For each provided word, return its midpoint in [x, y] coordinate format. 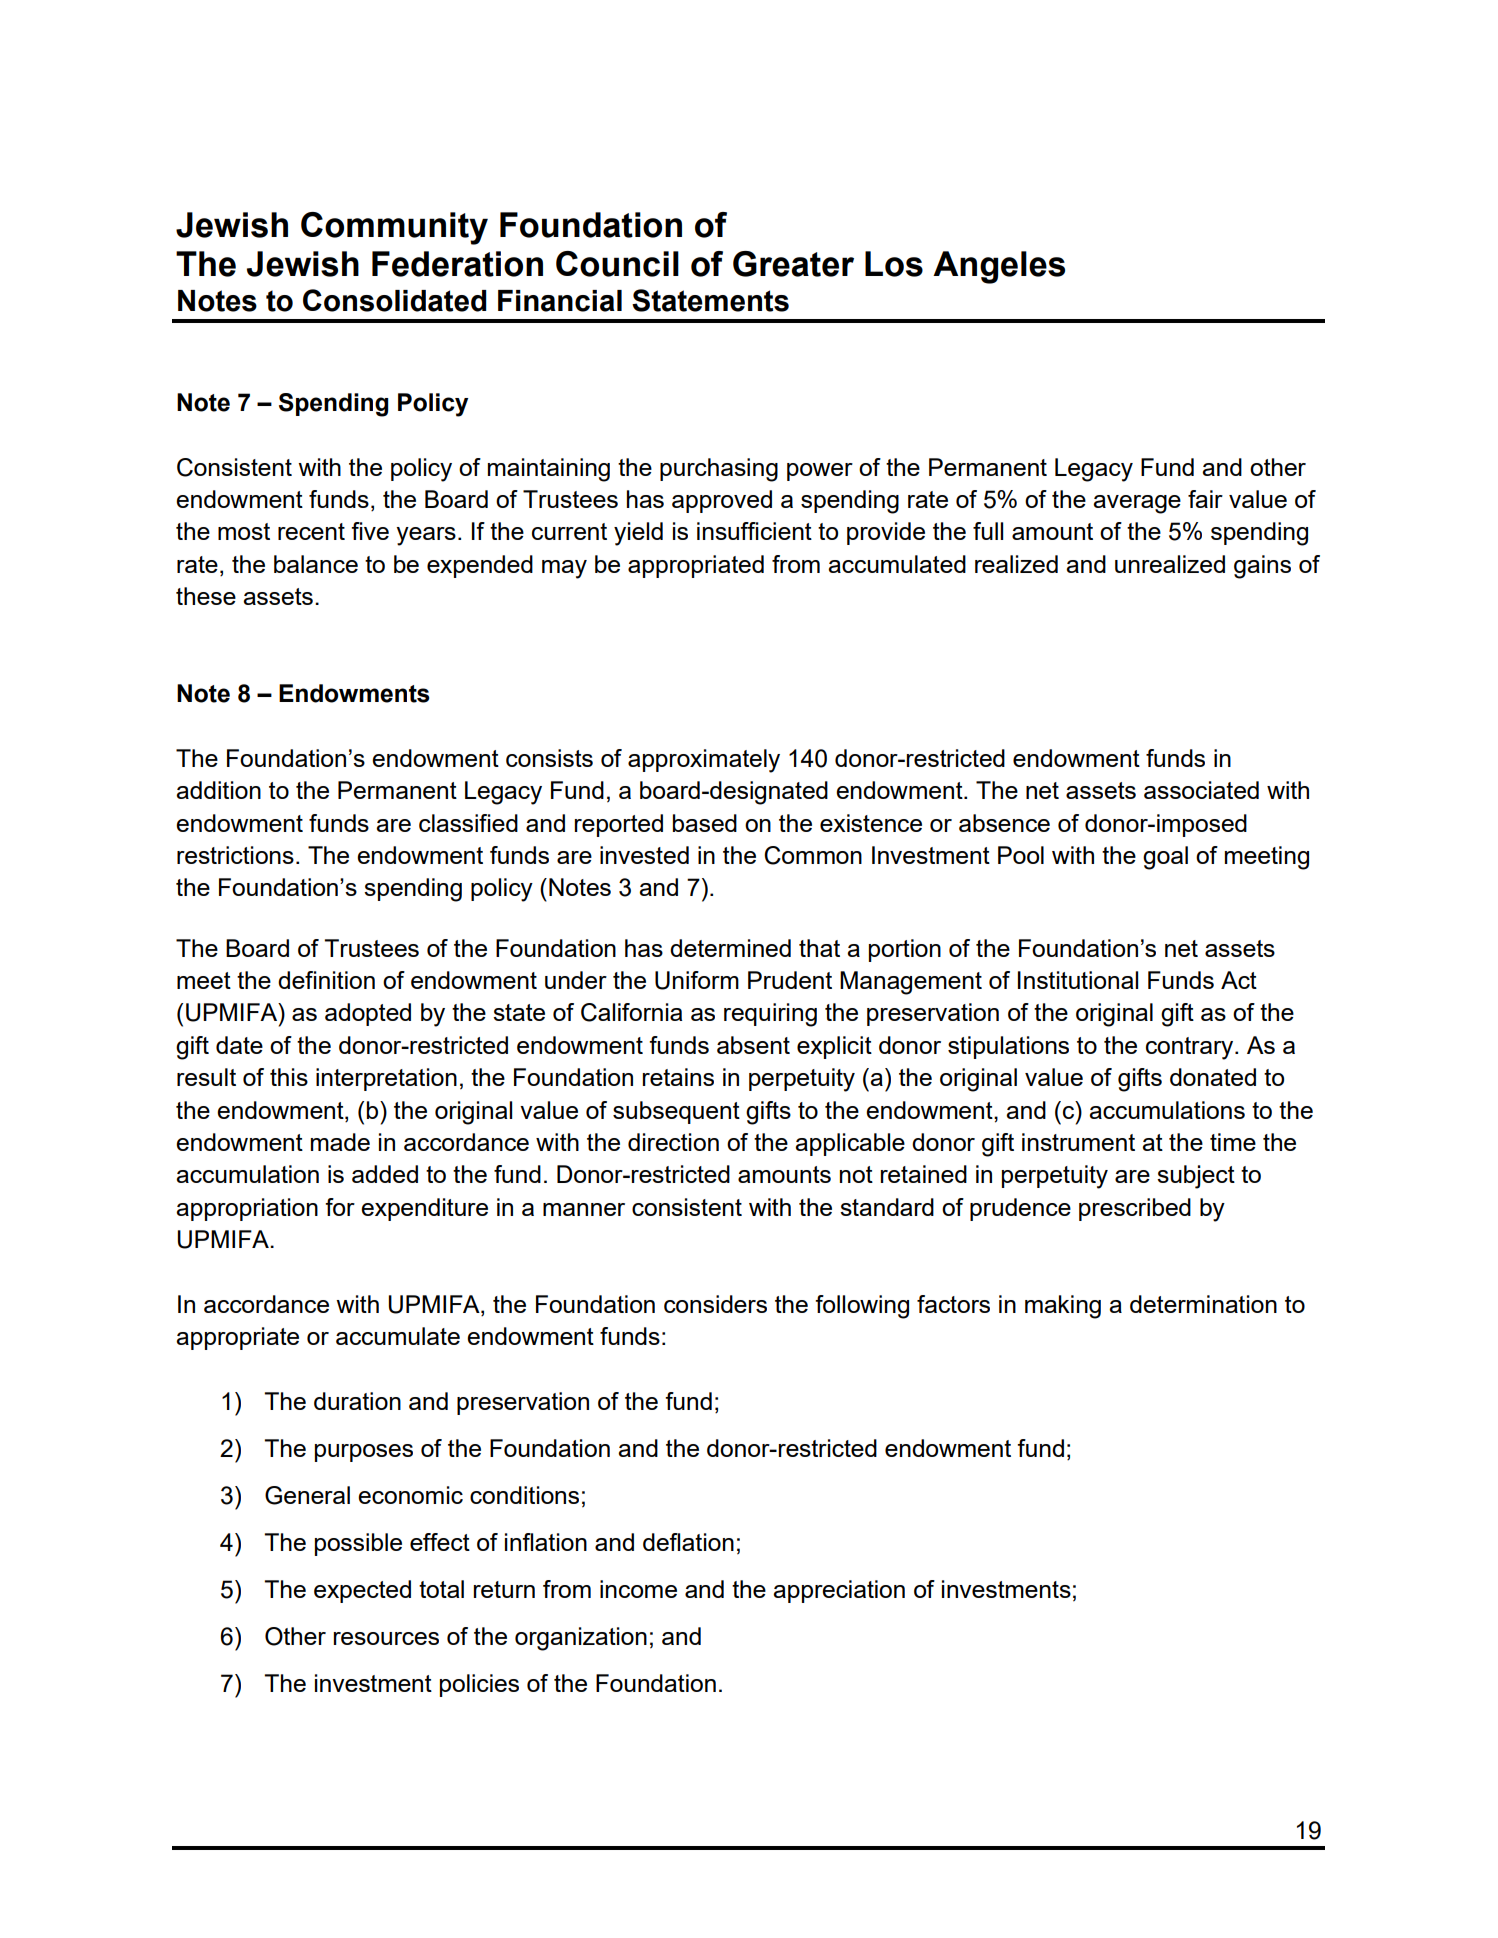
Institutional [1078, 980]
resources [386, 1638]
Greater [793, 264]
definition [326, 980]
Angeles [999, 267]
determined [730, 948]
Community [394, 228]
